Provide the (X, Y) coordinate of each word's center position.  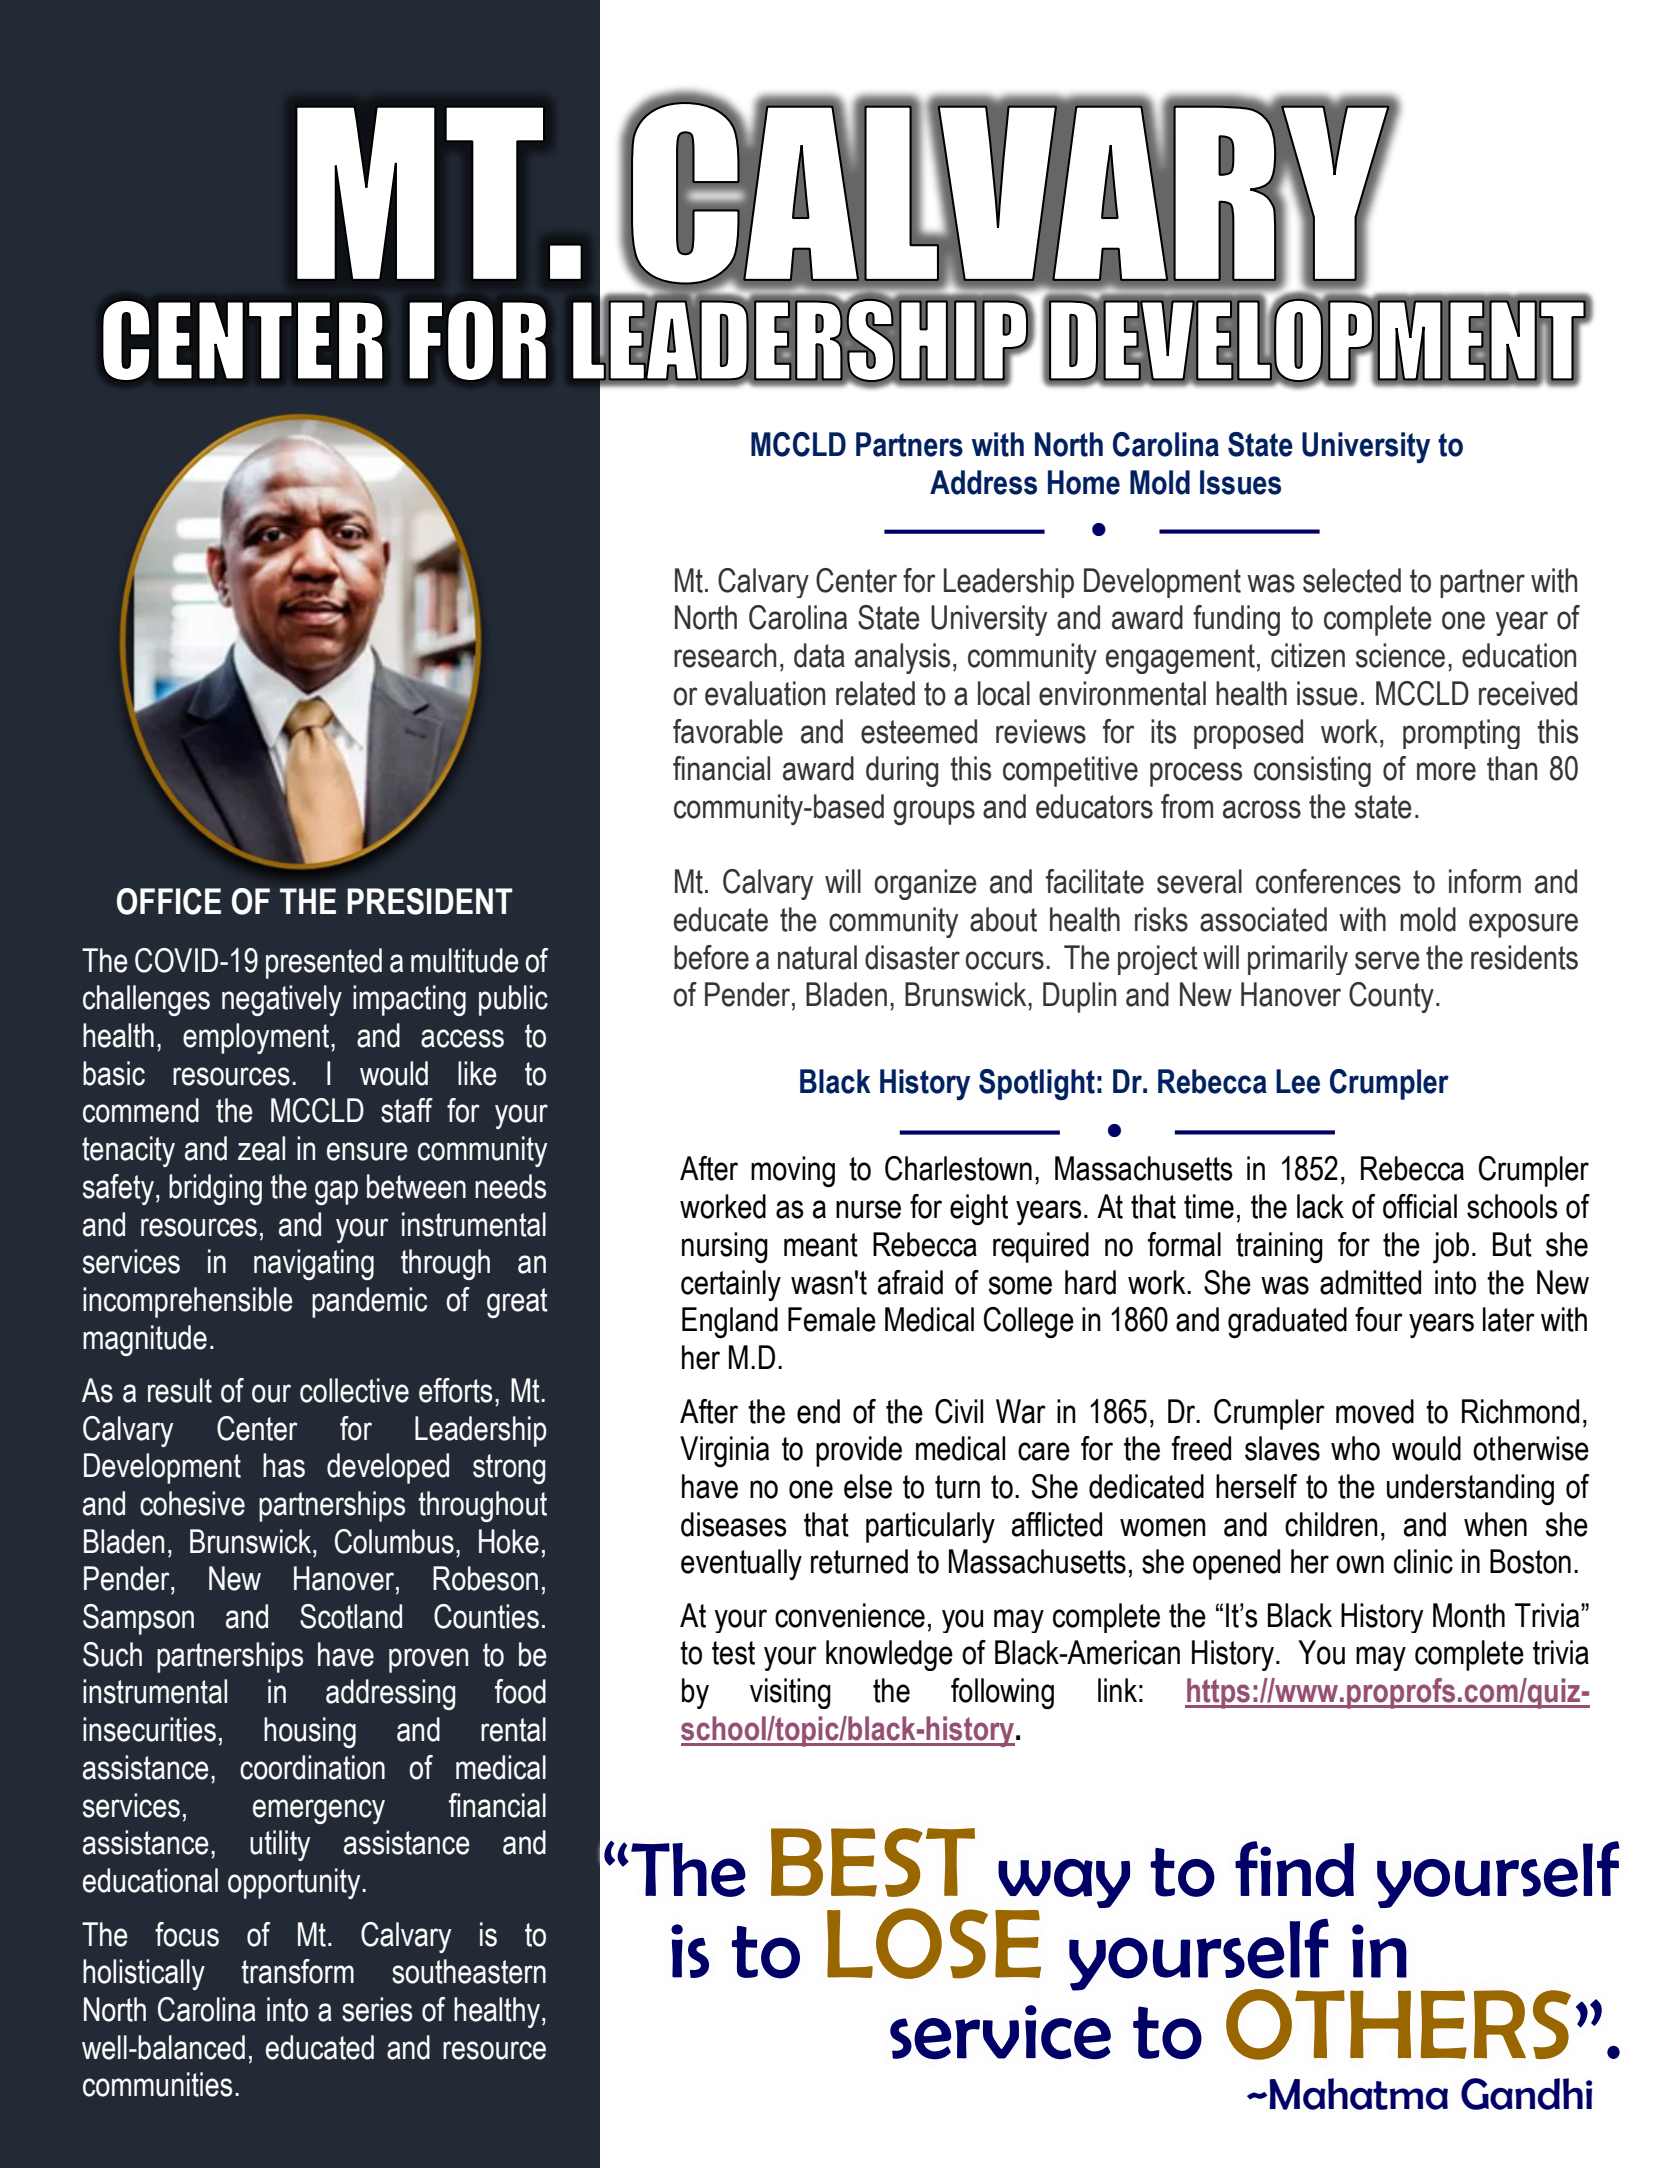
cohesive (192, 1503)
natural (817, 957)
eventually (741, 1564)
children (1331, 1524)
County (1391, 997)
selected (1352, 580)
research (725, 655)
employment (257, 1038)
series (377, 2009)
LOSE (934, 1943)
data (819, 655)
